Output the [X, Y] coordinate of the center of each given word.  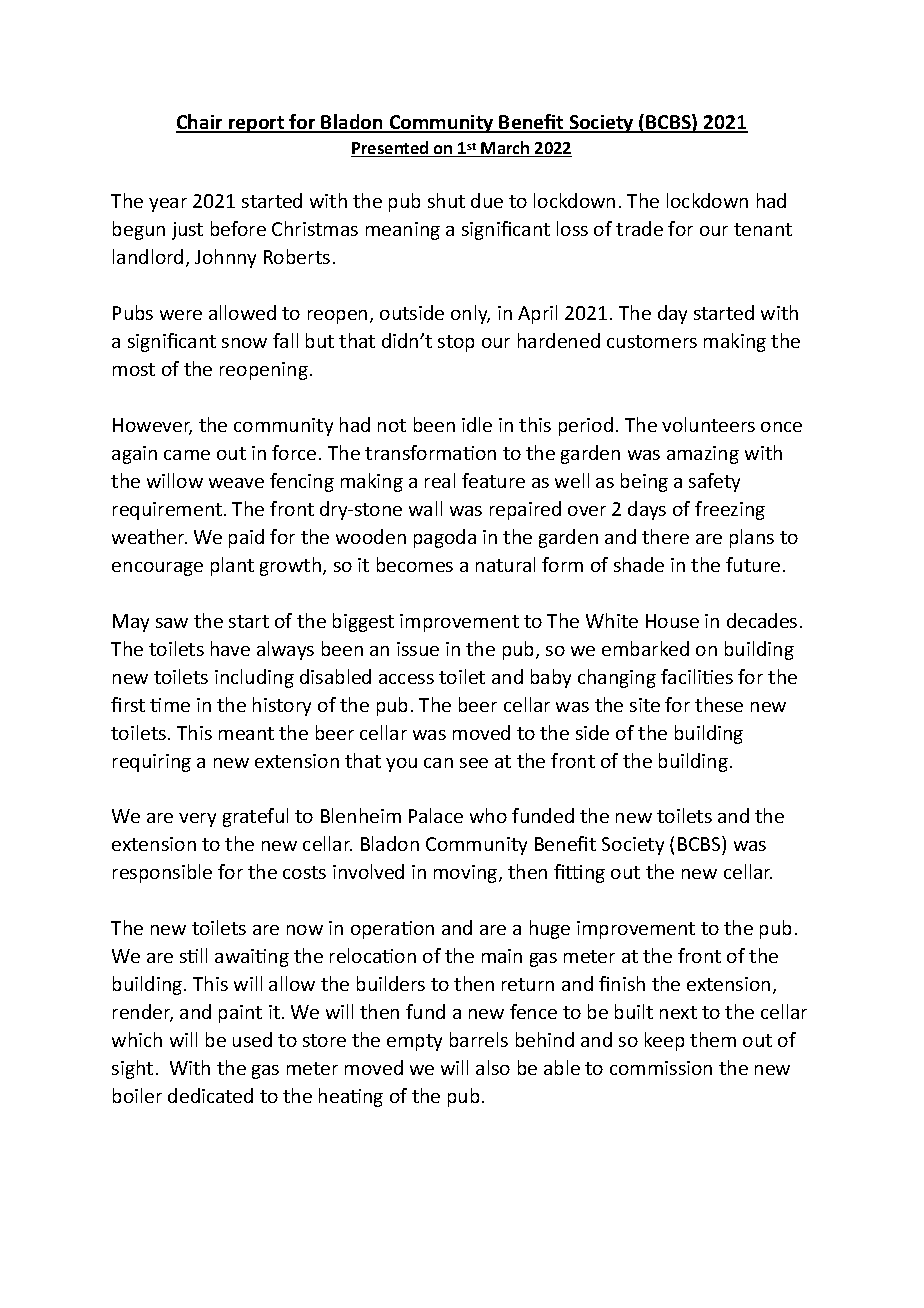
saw [172, 623]
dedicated [210, 1095]
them [713, 1039]
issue [418, 649]
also [493, 1067]
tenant [763, 229]
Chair [200, 123]
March [506, 149]
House [672, 621]
